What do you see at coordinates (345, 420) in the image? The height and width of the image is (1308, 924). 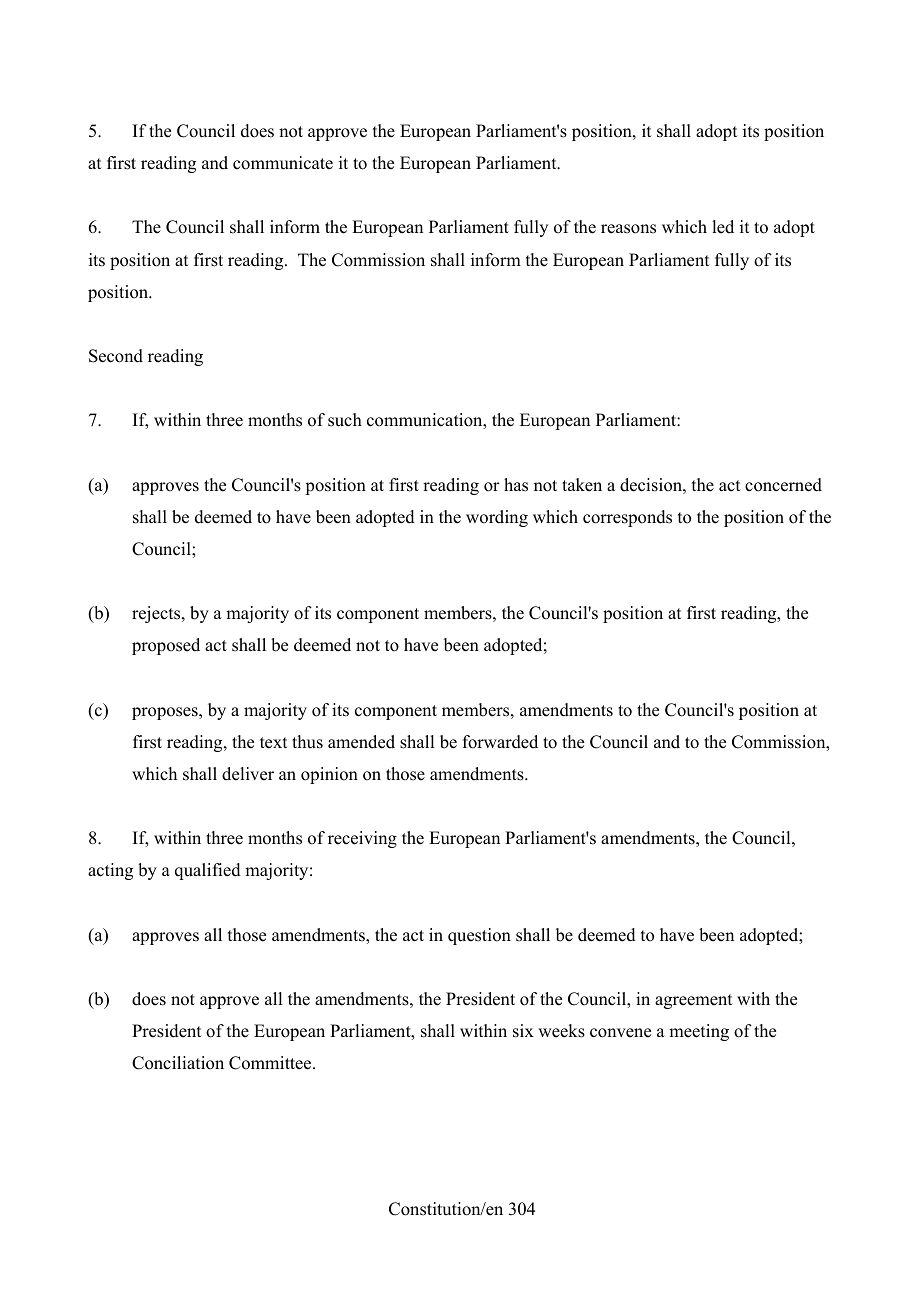 I see `such` at bounding box center [345, 420].
